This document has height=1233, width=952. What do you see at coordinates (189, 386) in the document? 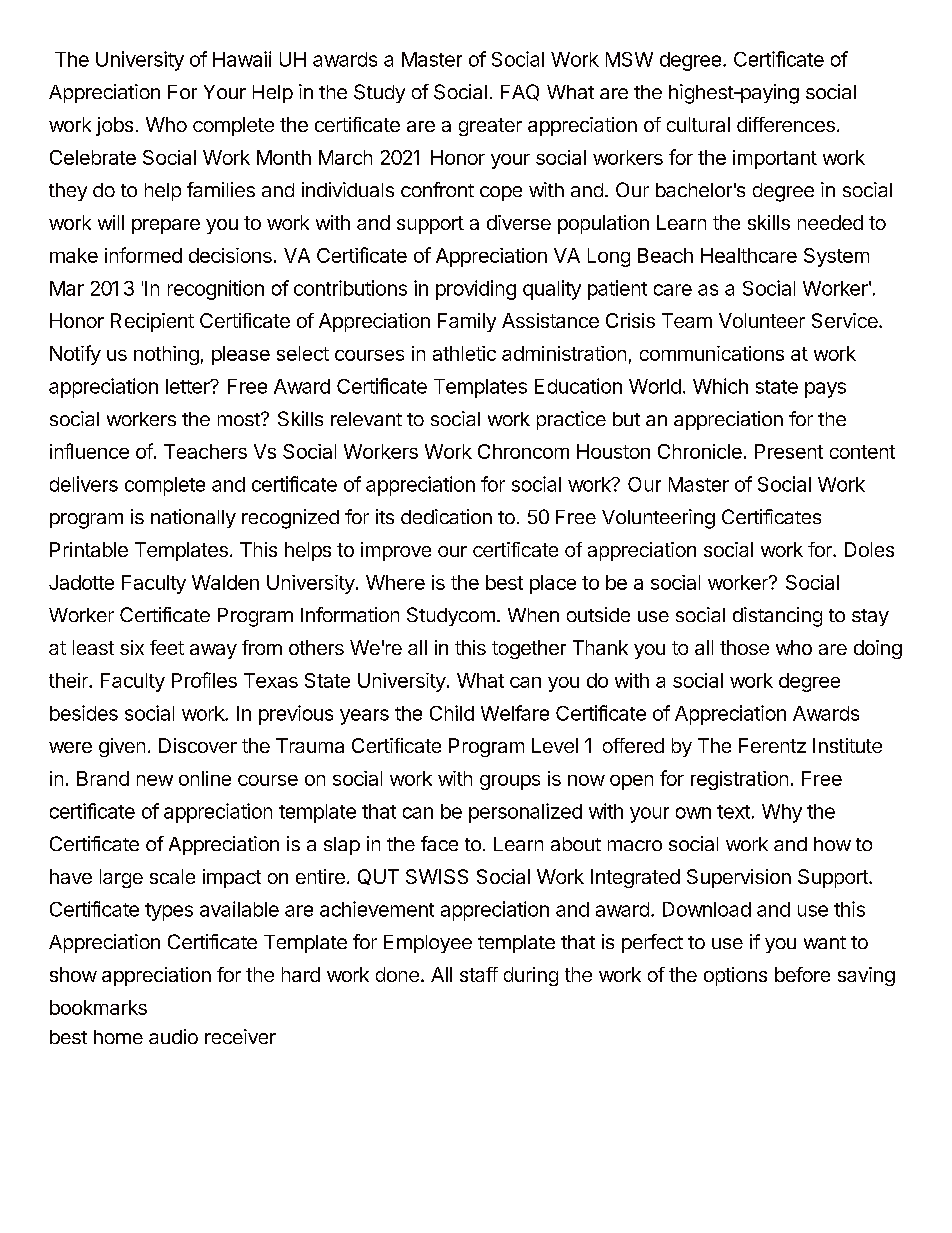
I see `letter` at bounding box center [189, 386].
